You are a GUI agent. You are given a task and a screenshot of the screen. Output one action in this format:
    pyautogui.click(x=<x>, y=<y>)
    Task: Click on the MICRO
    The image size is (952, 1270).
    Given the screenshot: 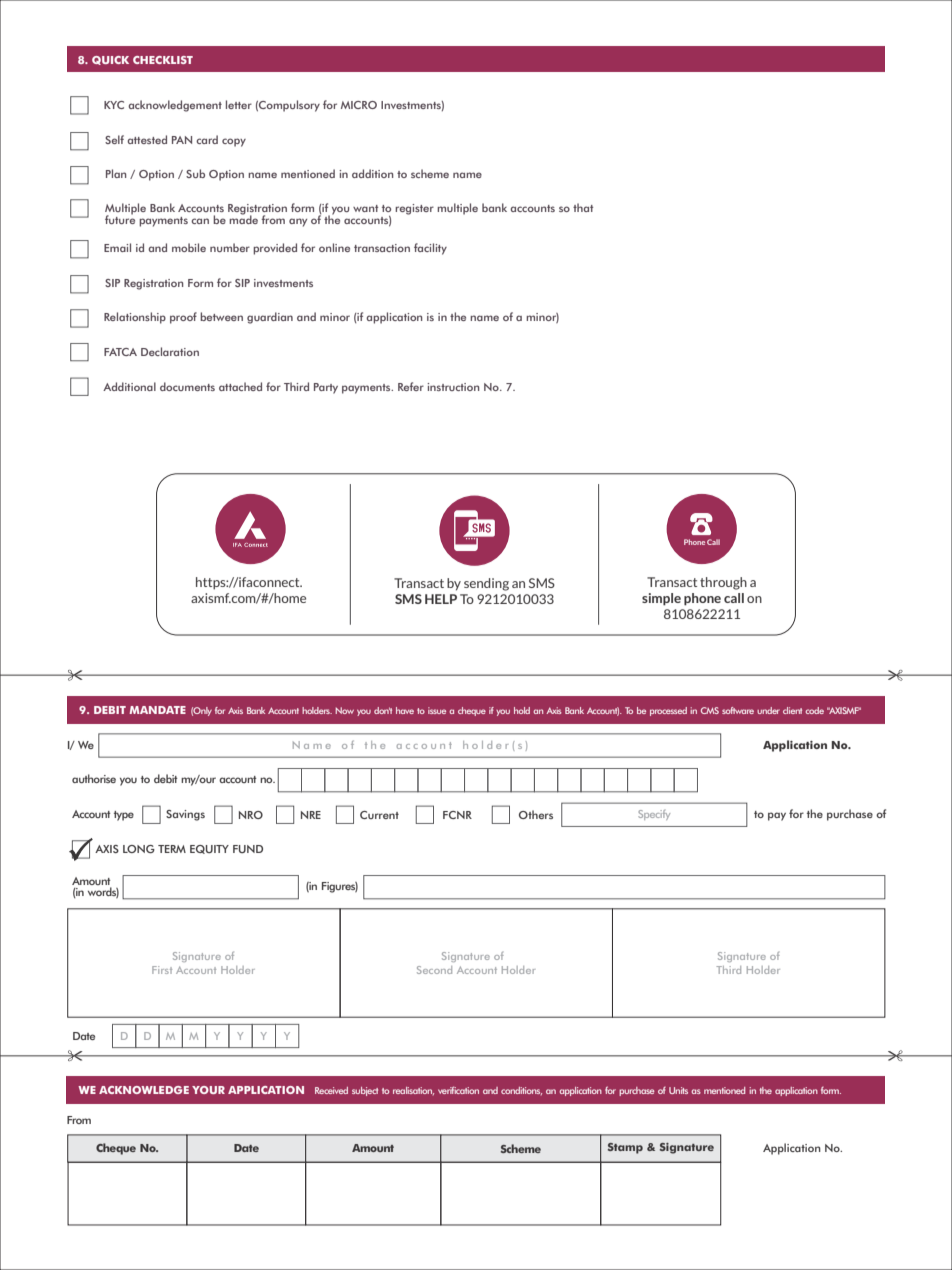 What is the action you would take?
    pyautogui.click(x=359, y=105)
